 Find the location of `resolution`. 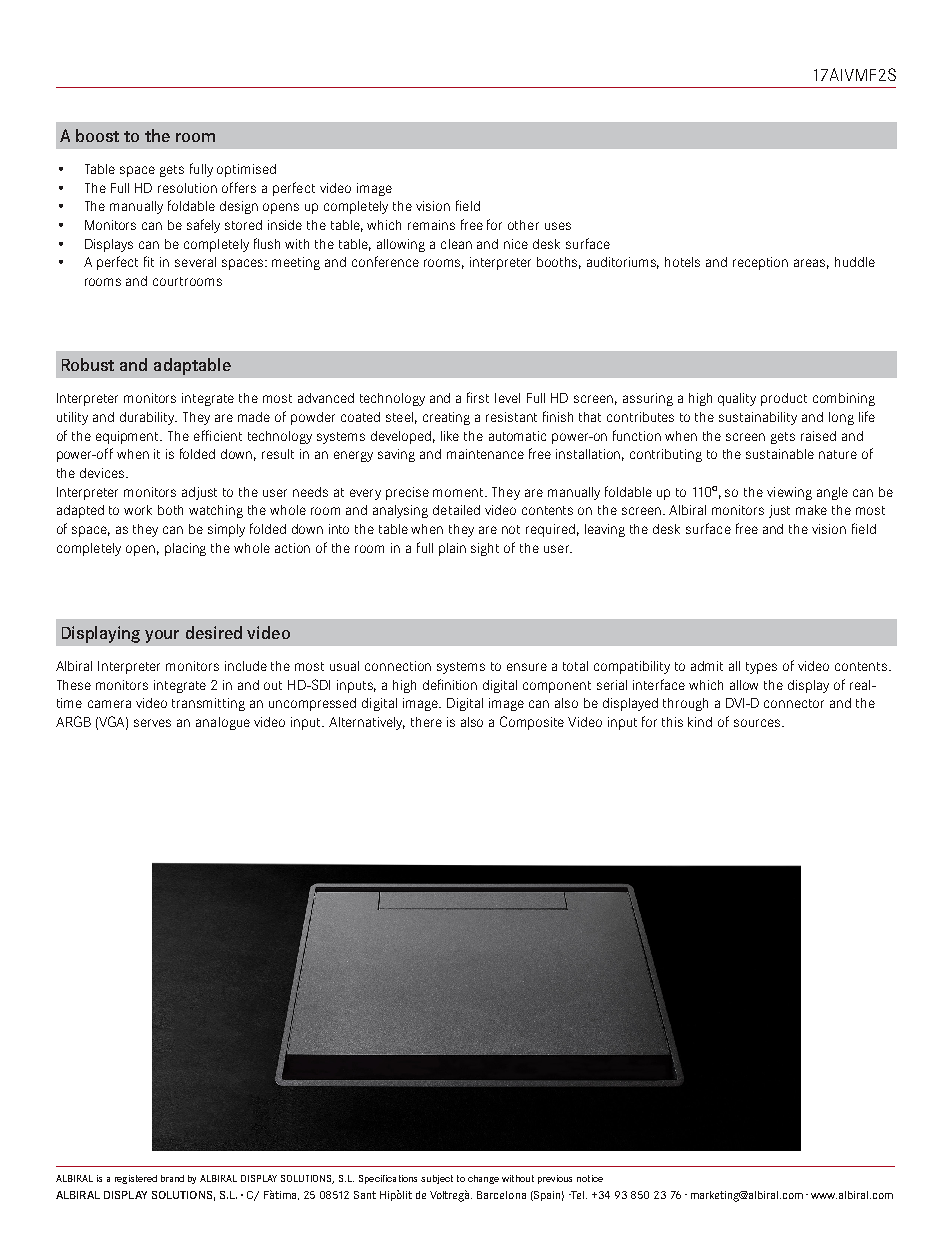

resolution is located at coordinates (187, 188).
